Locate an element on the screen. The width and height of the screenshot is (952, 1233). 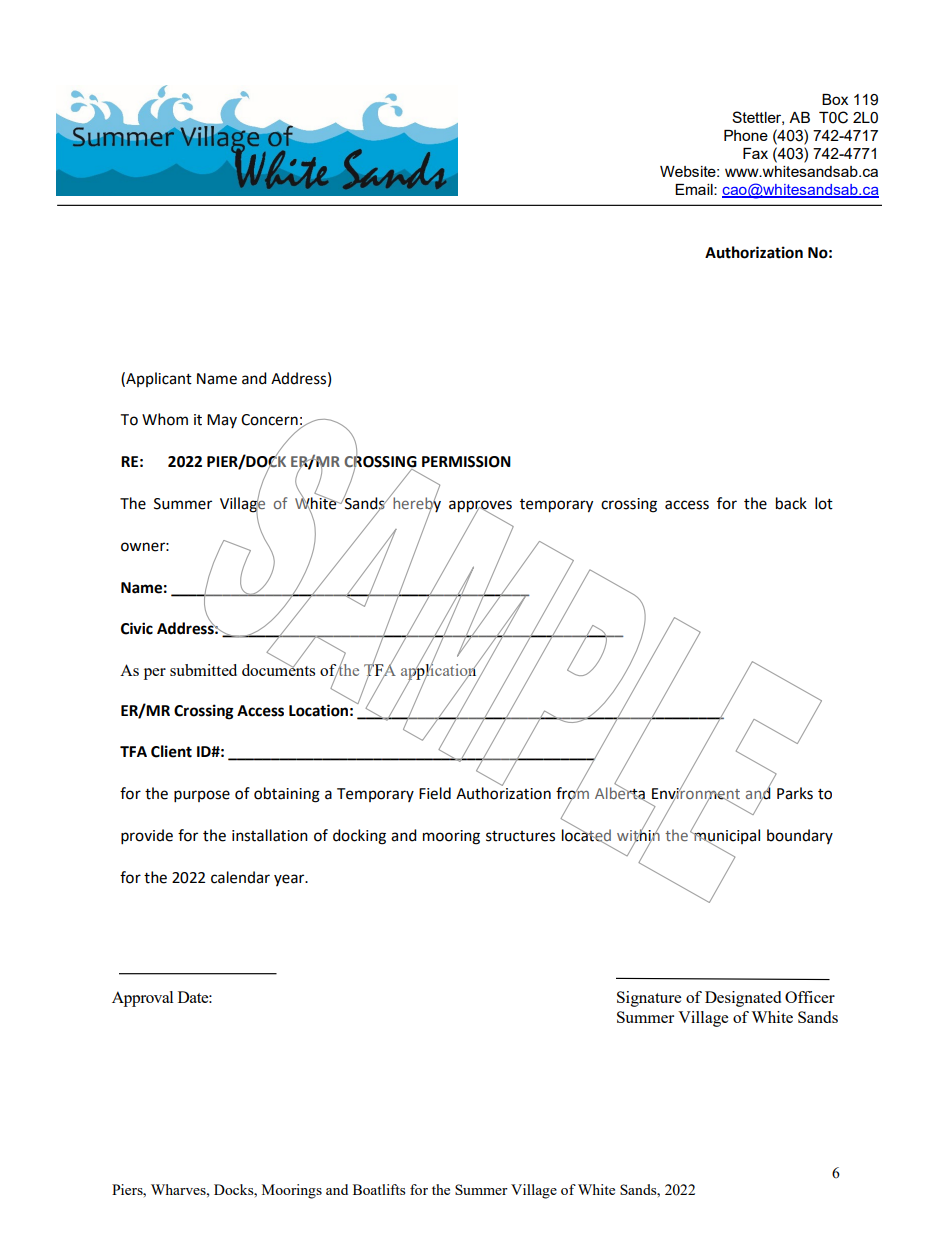
back is located at coordinates (791, 503).
